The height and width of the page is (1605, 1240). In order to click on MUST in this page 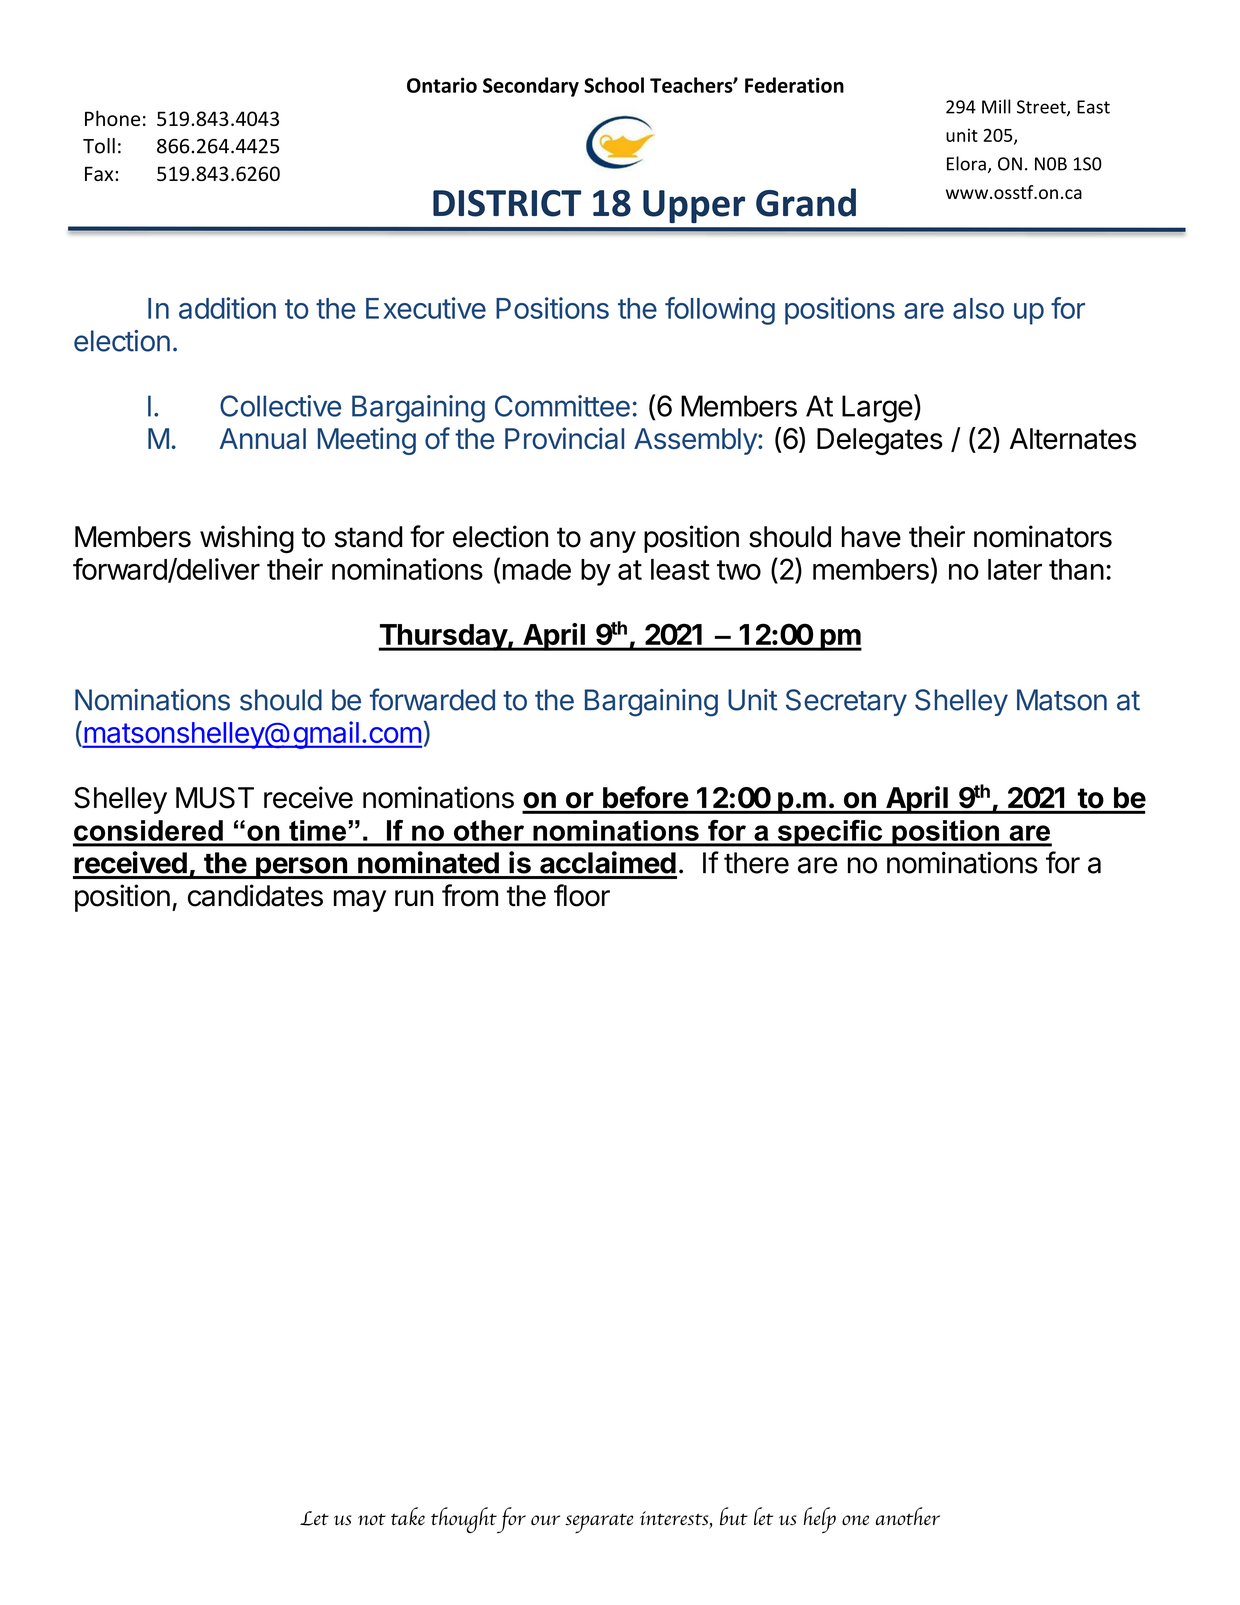, I will do `click(215, 798)`.
